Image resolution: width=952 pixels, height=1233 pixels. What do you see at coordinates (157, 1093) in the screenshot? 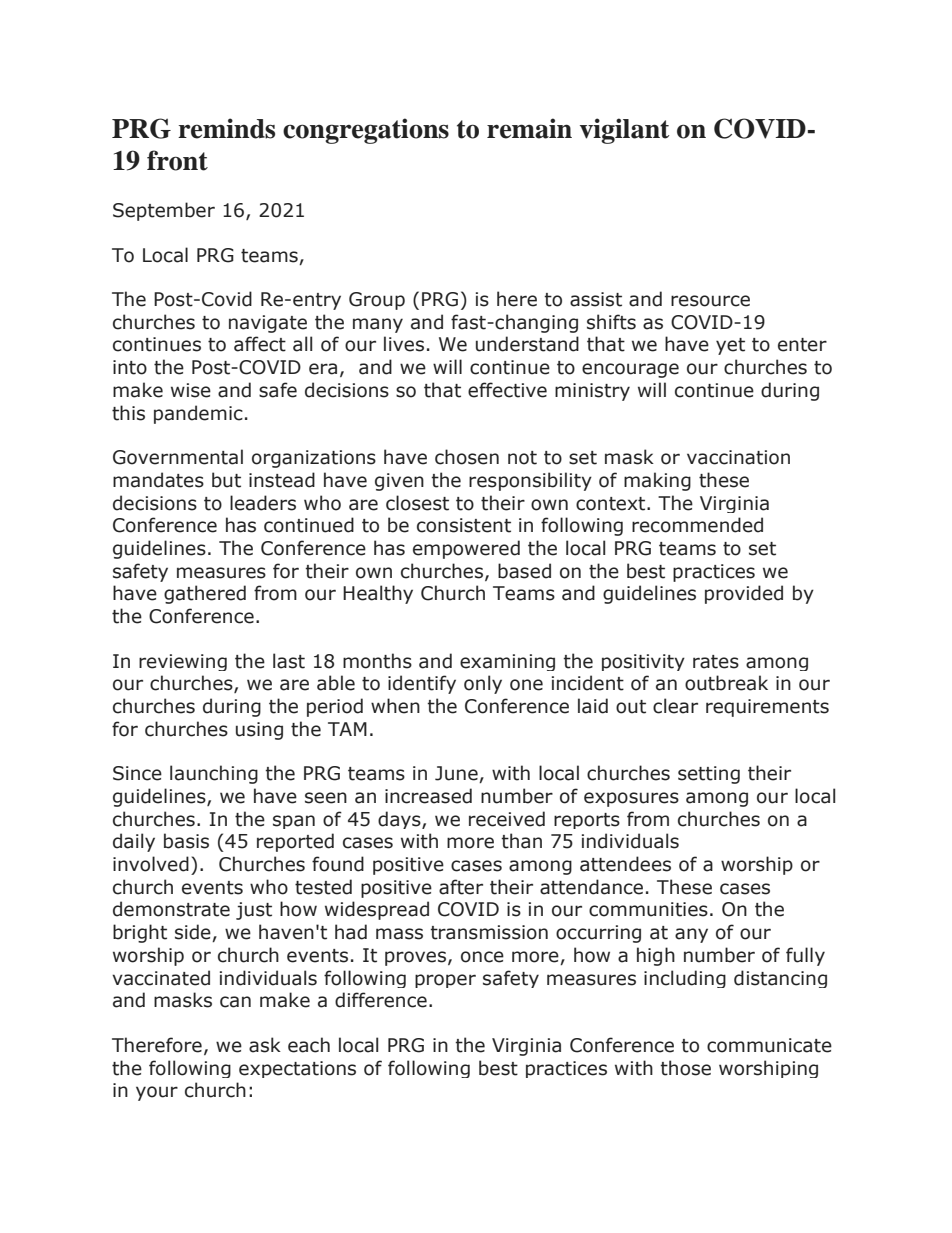
I see `your` at bounding box center [157, 1093].
